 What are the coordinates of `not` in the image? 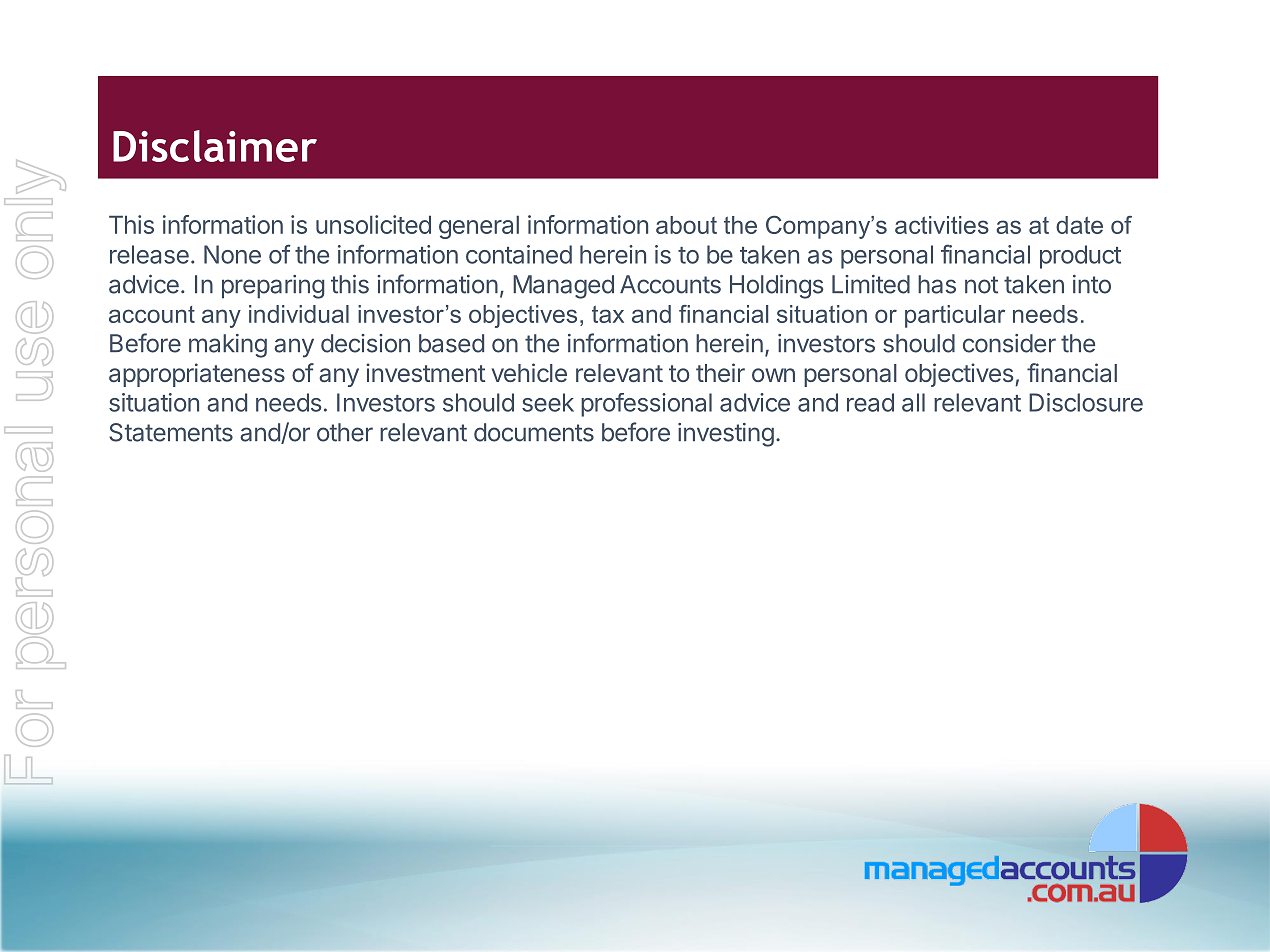 It's located at (981, 285).
